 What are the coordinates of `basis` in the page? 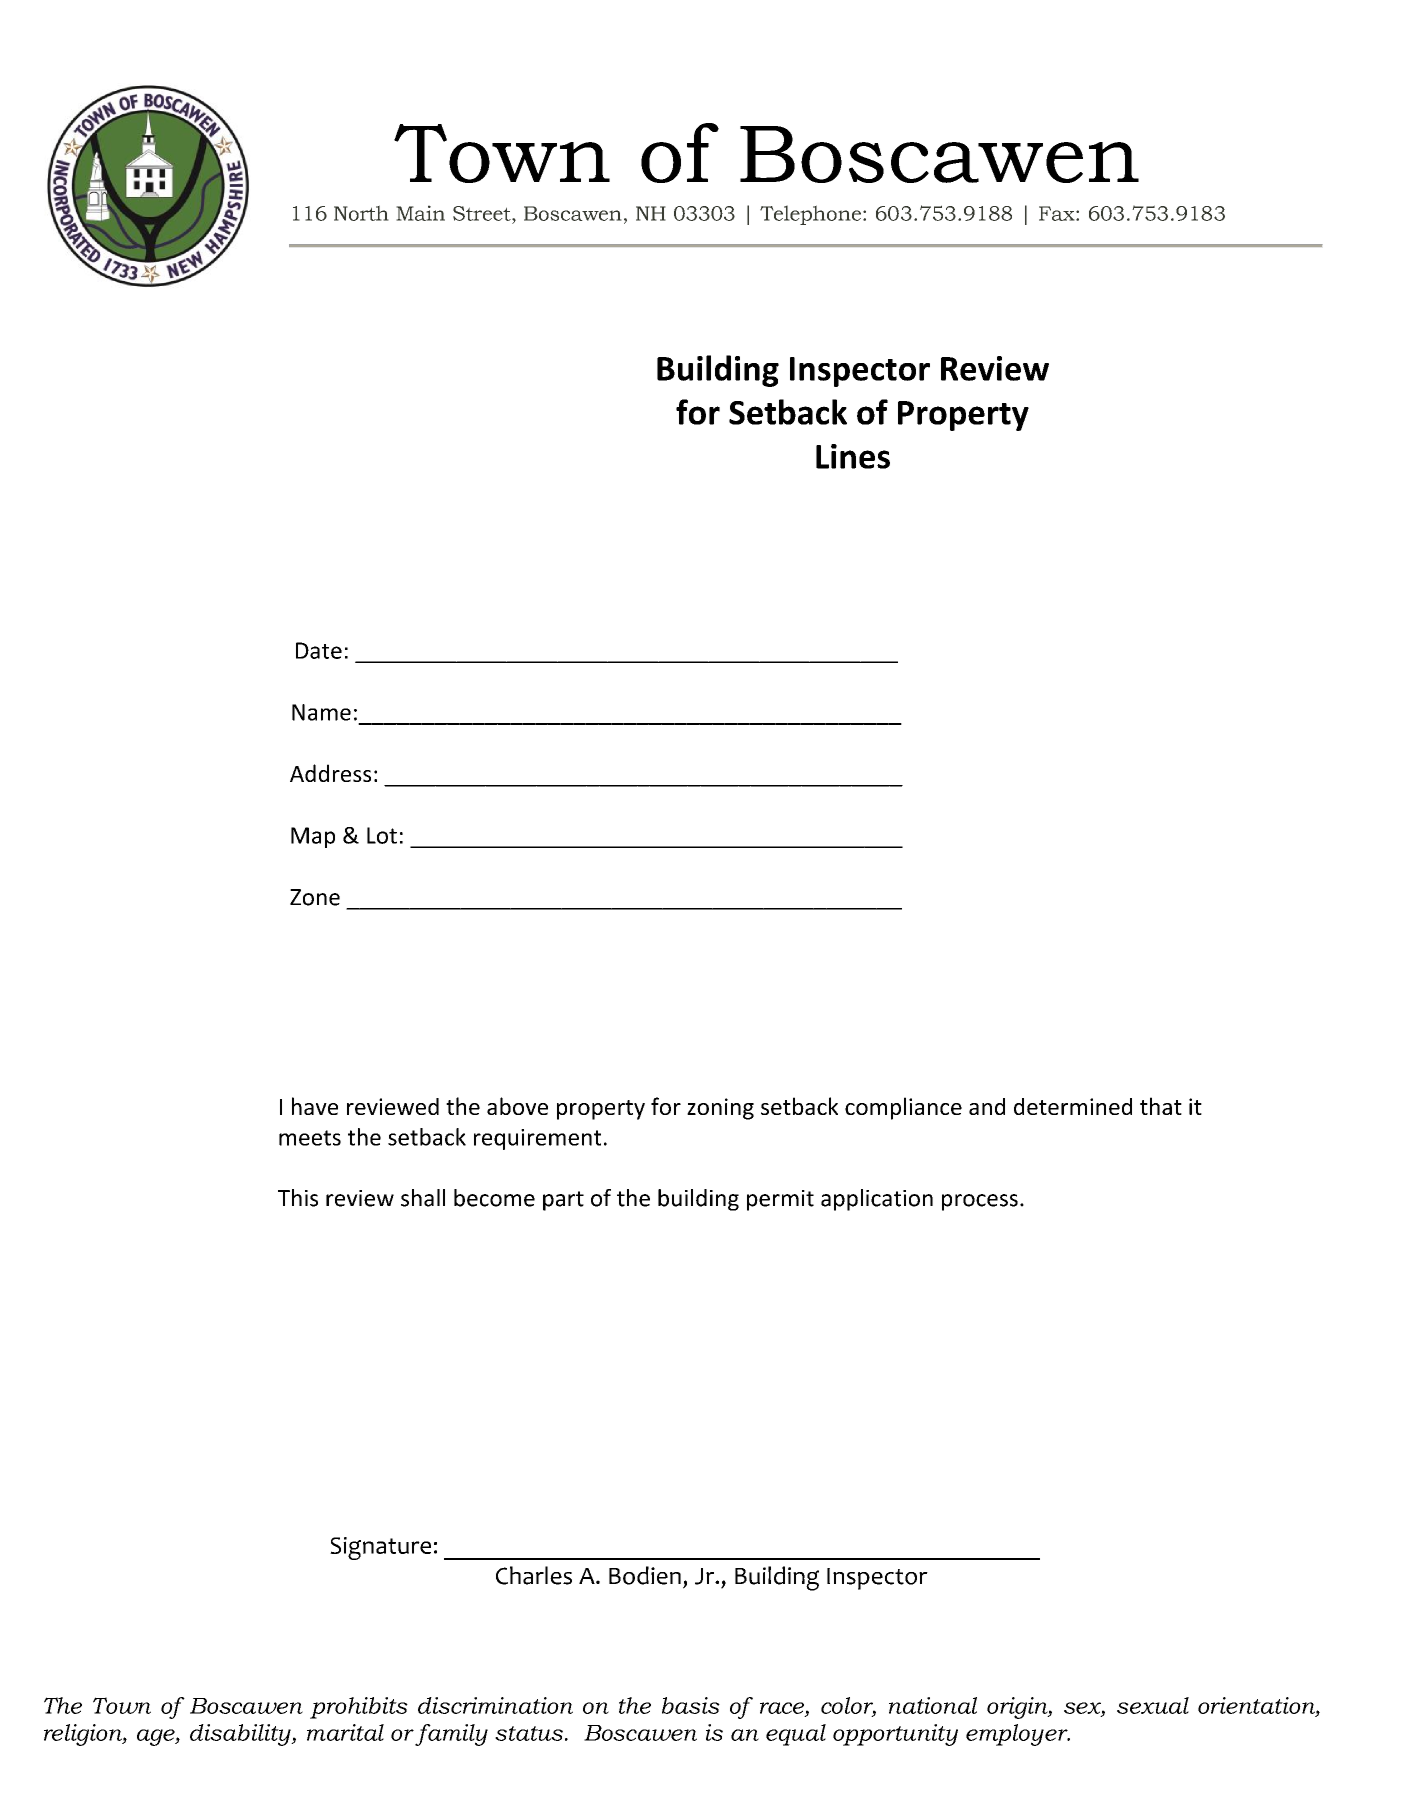 It's located at (691, 1705).
